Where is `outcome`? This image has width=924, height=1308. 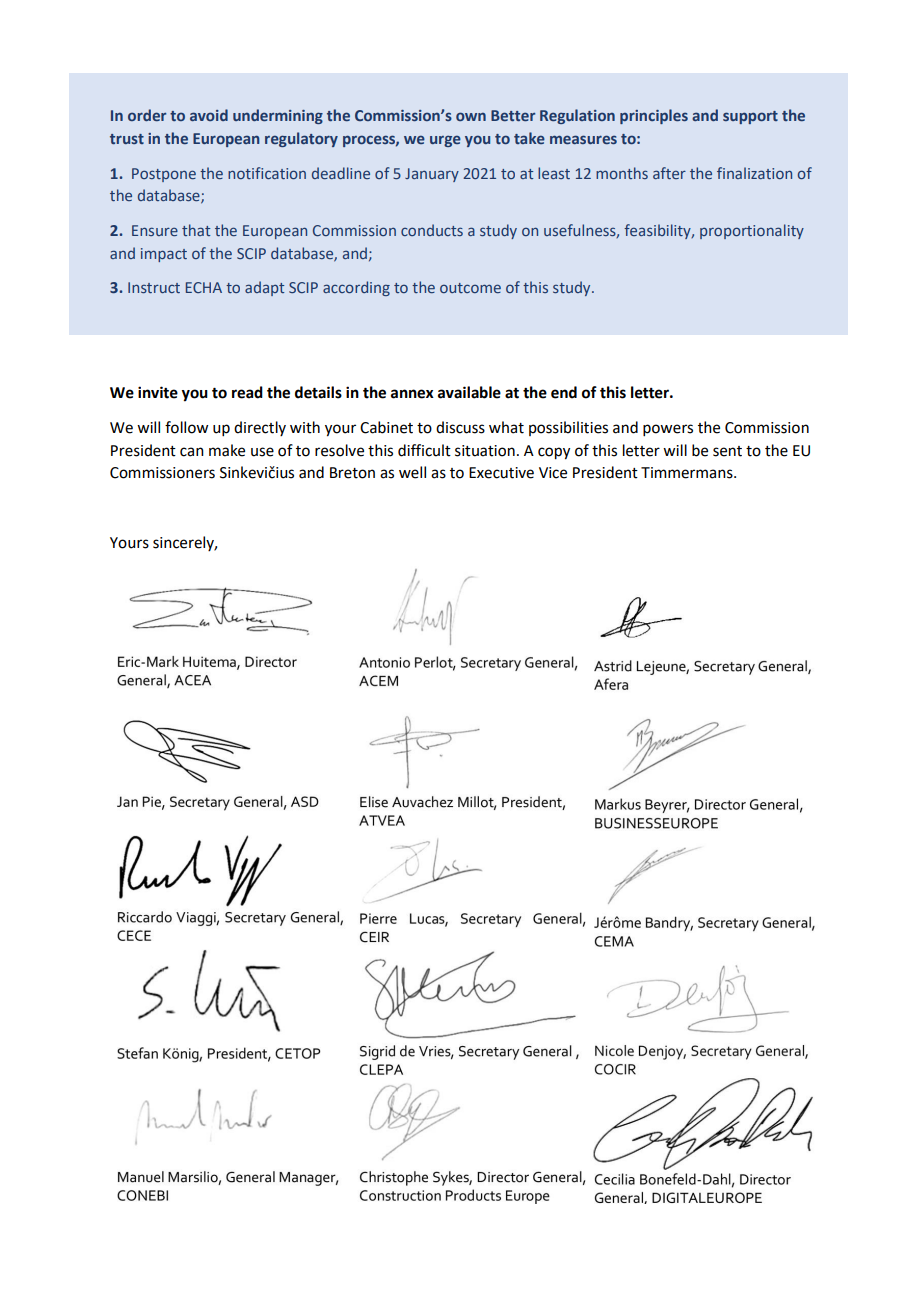 outcome is located at coordinates (470, 288).
